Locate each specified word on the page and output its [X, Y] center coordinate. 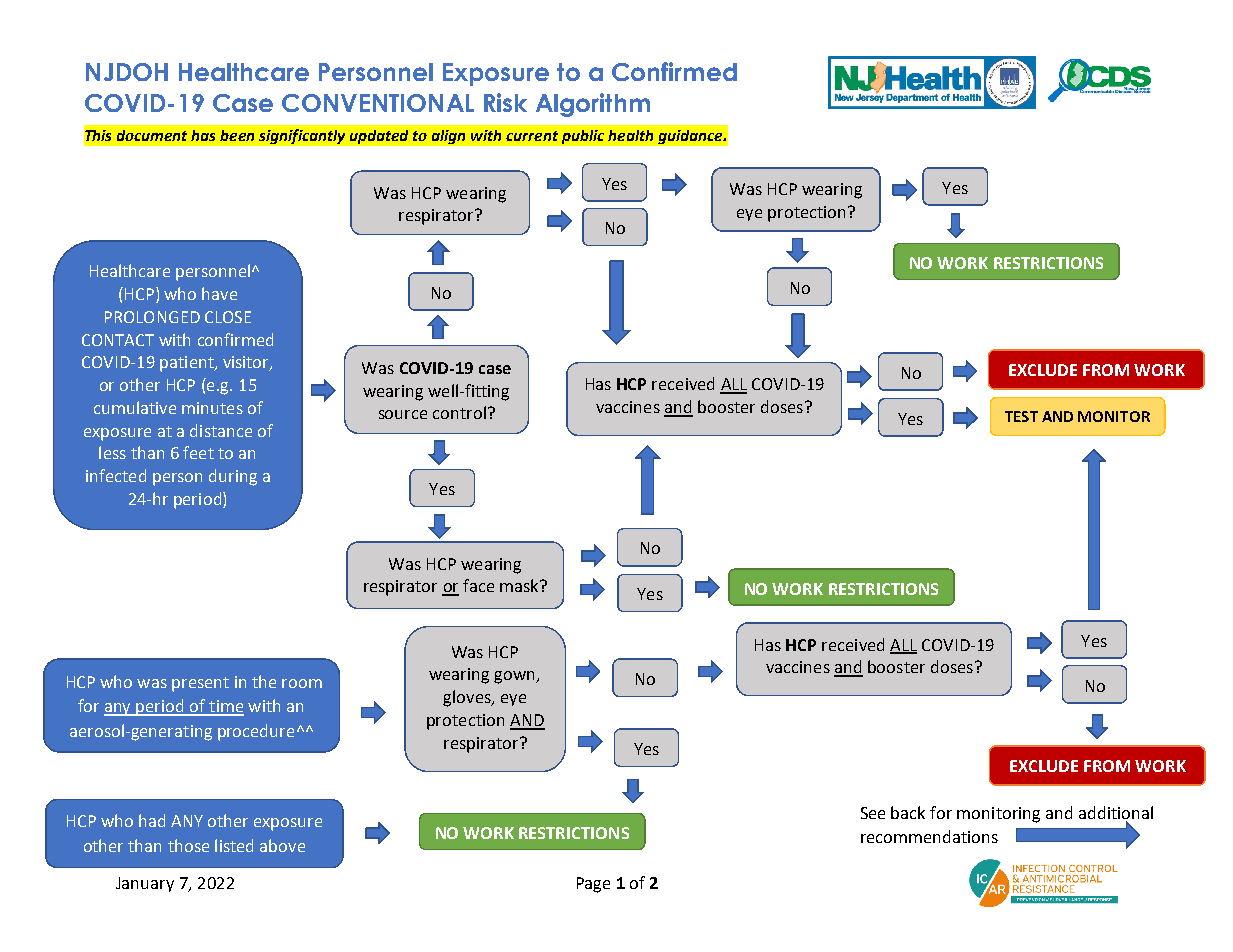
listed [234, 845]
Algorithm [593, 105]
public [583, 137]
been [237, 135]
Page [593, 885]
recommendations [929, 836]
